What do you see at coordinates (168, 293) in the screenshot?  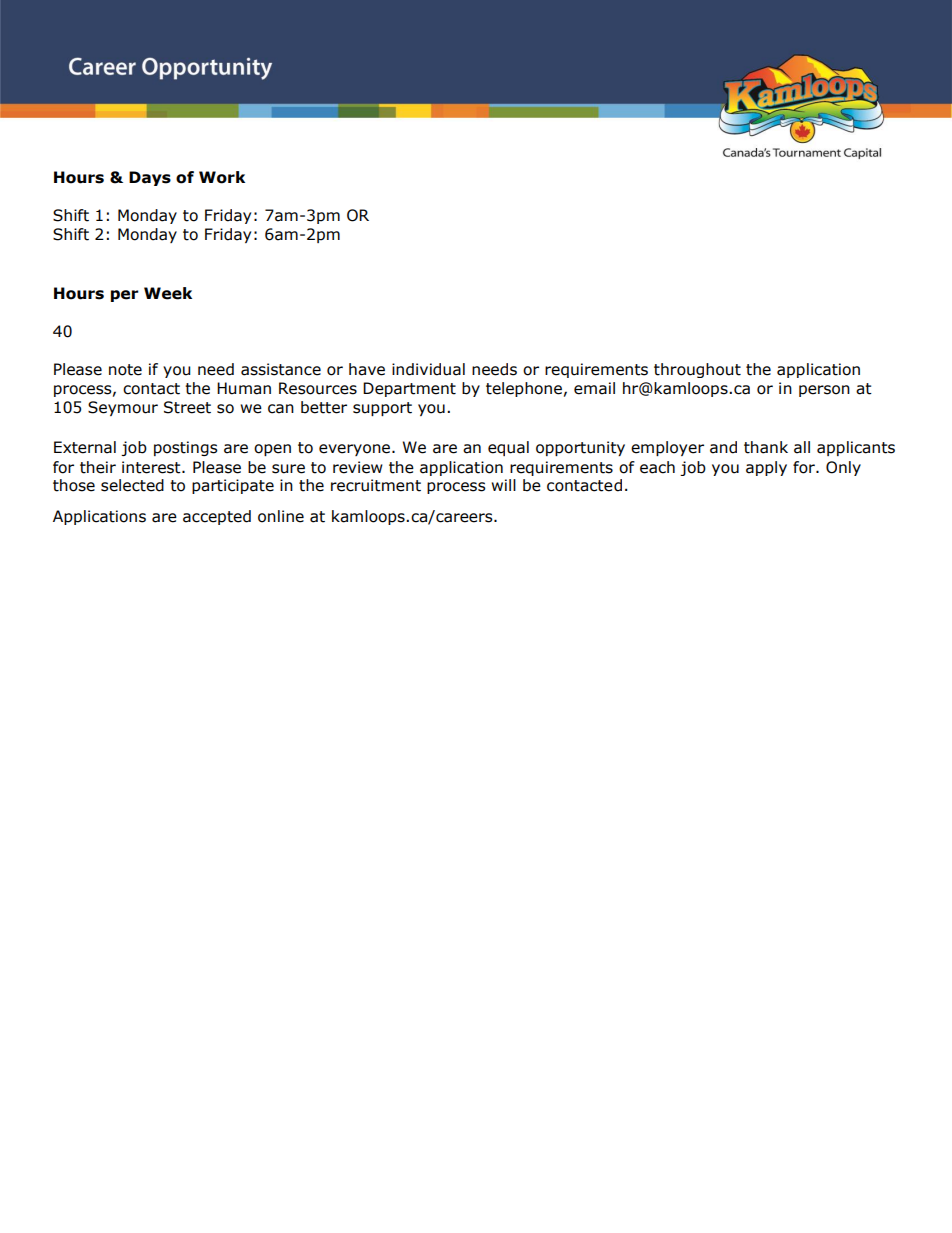 I see `Week` at bounding box center [168, 293].
